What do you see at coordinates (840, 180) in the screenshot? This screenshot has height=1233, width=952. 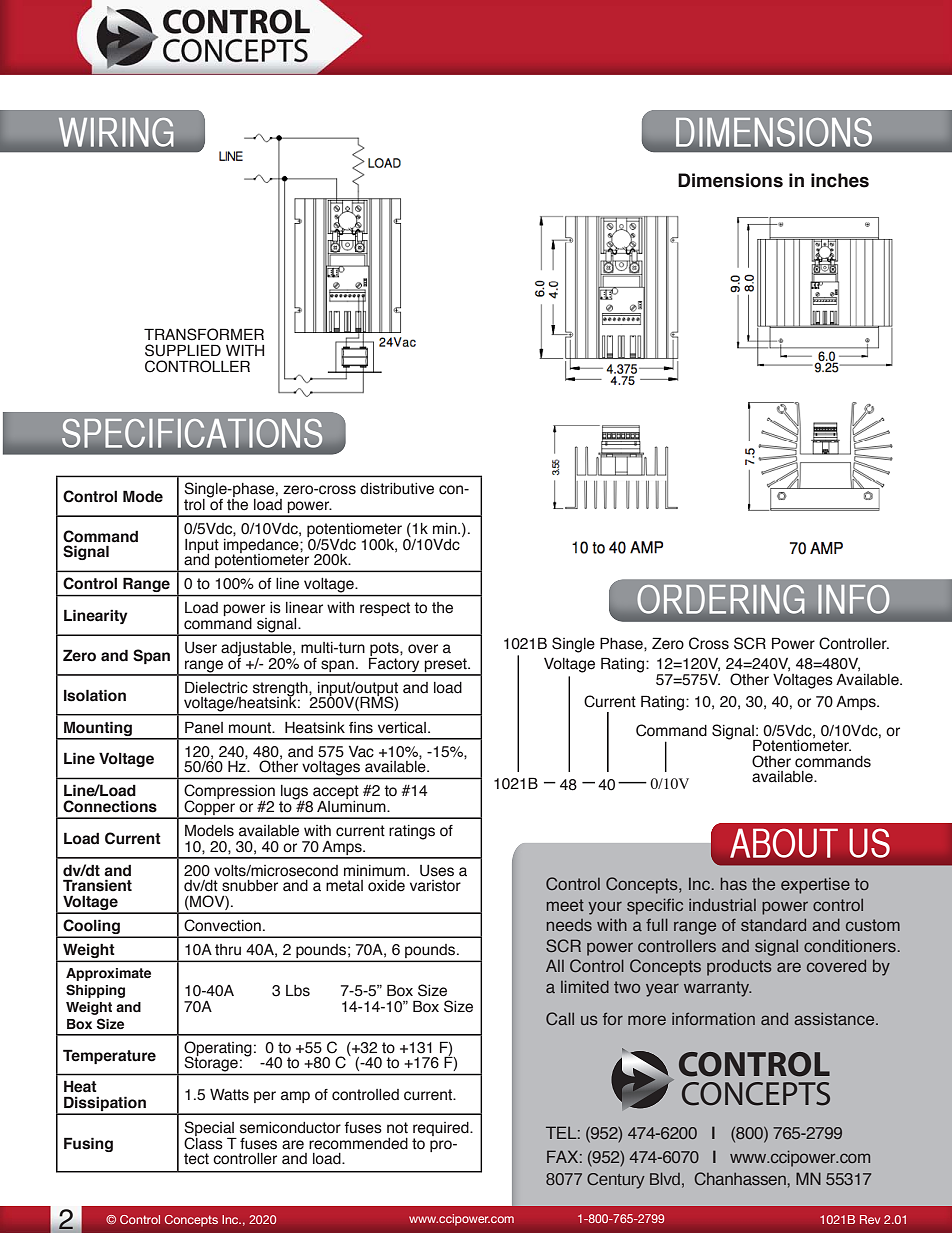 I see `inches` at bounding box center [840, 180].
